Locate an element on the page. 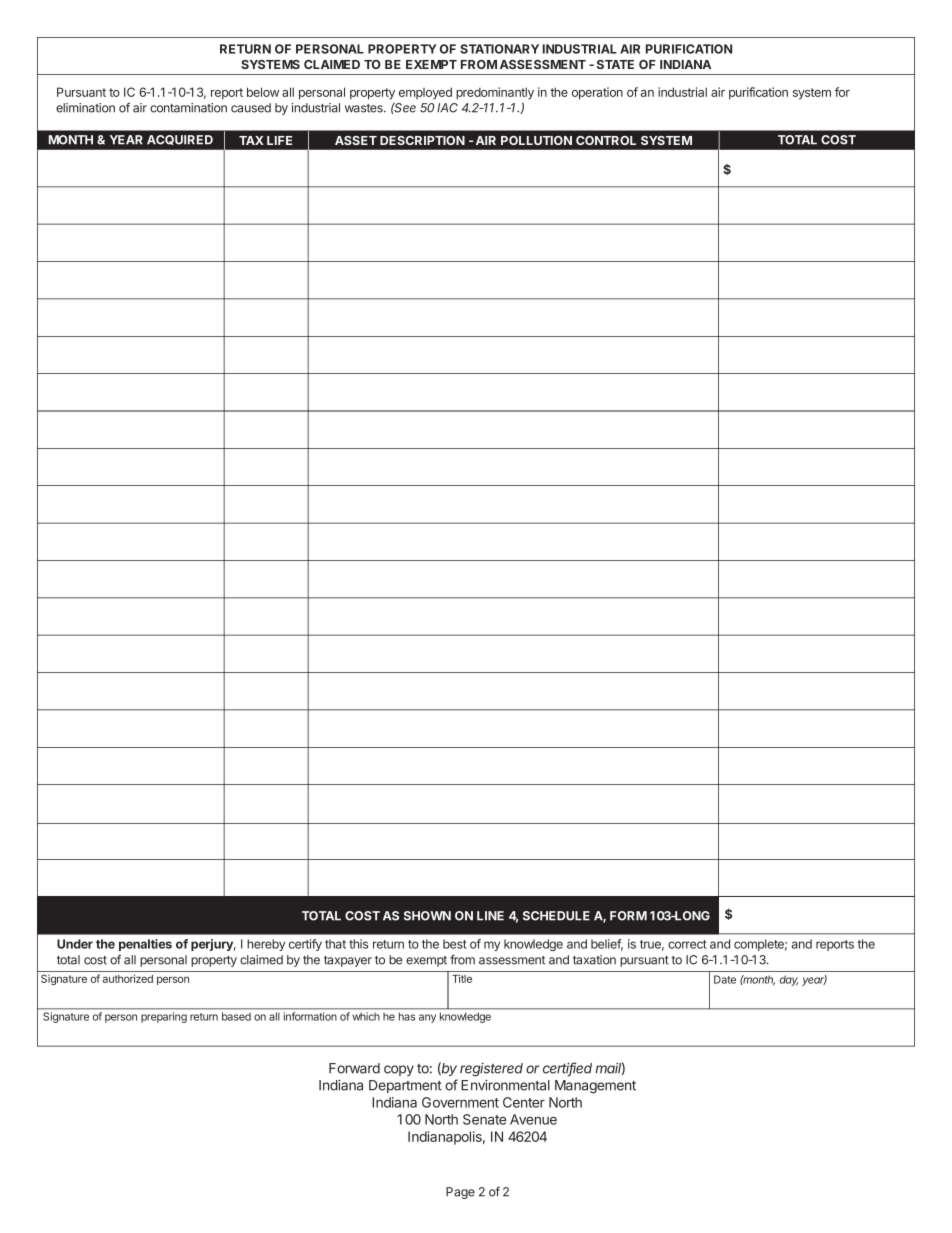 The height and width of the page is (1233, 952). Management is located at coordinates (595, 1087).
